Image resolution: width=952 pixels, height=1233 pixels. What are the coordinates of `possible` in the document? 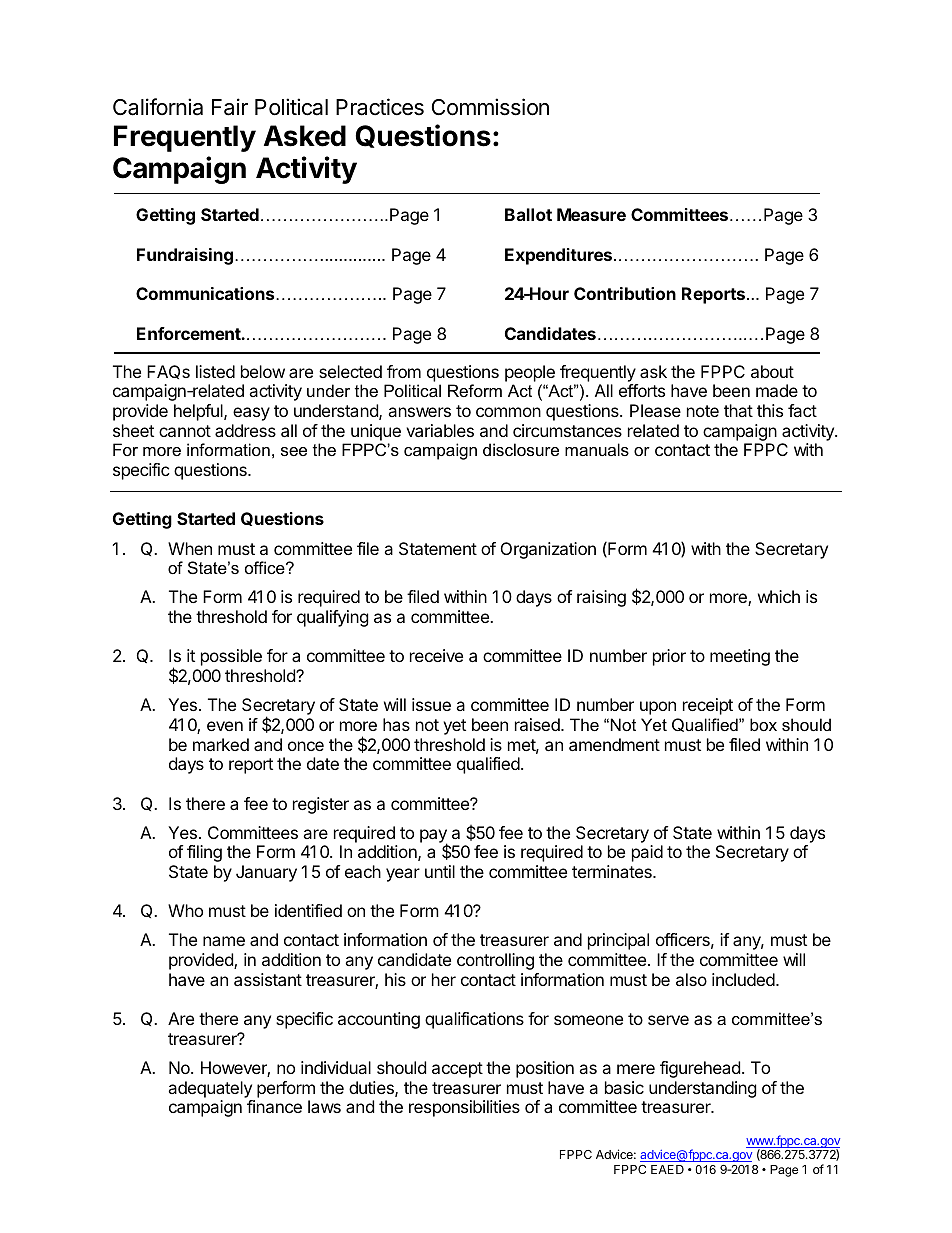 It's located at (231, 657).
